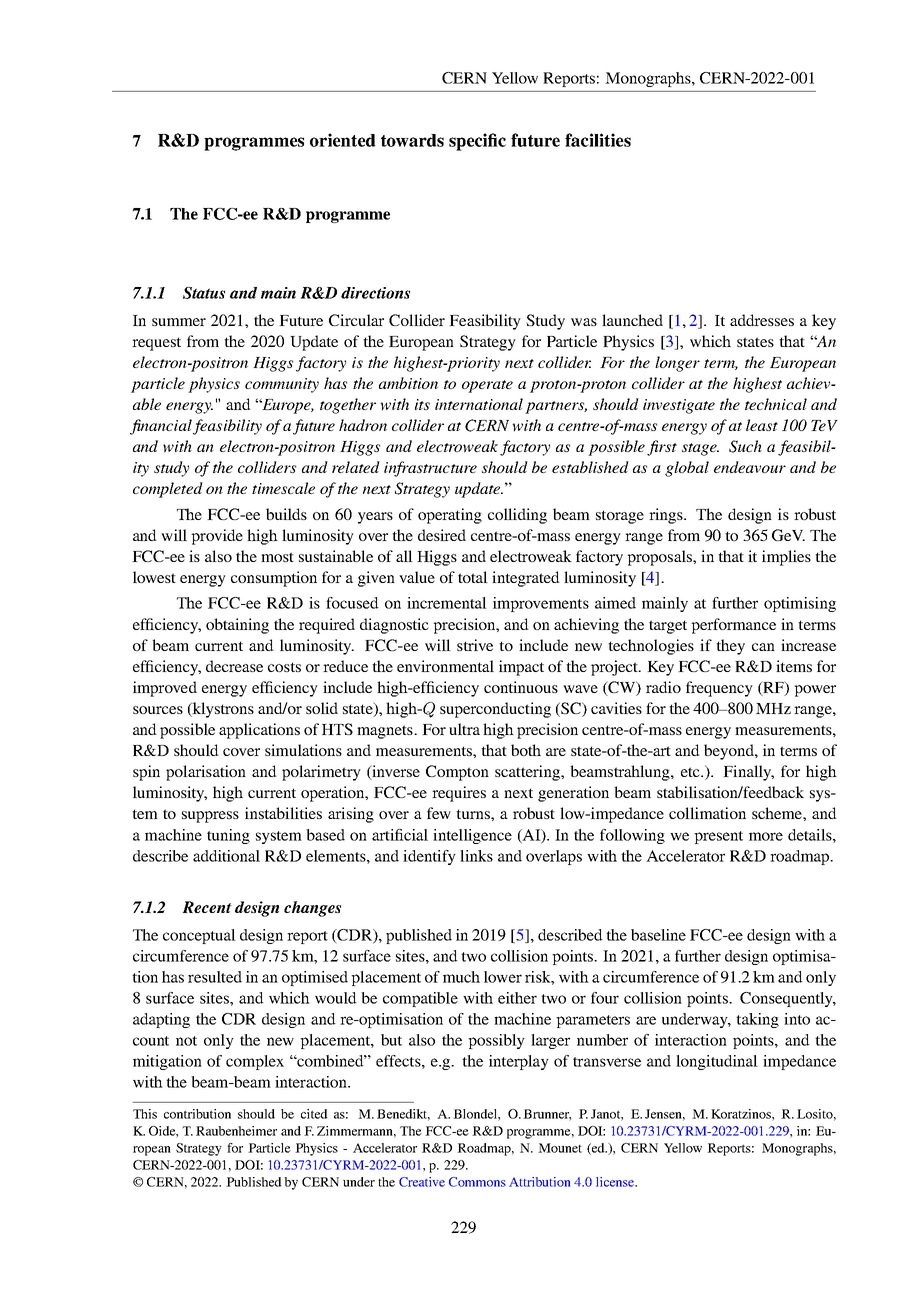 Image resolution: width=924 pixels, height=1308 pixels. Describe the element at coordinates (730, 647) in the screenshot. I see `they` at that location.
